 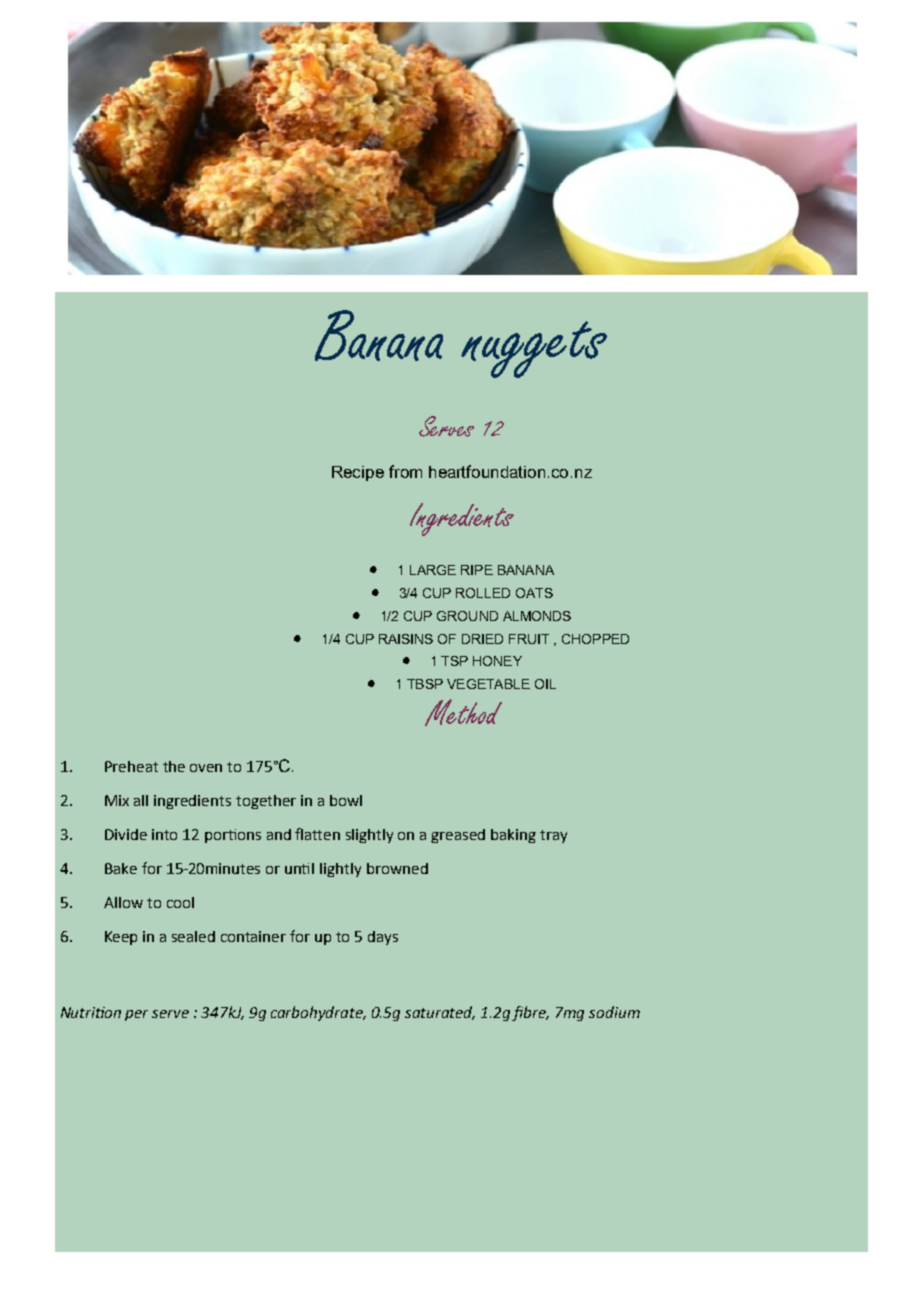 I want to click on carbohydrate, so click(x=318, y=1013).
